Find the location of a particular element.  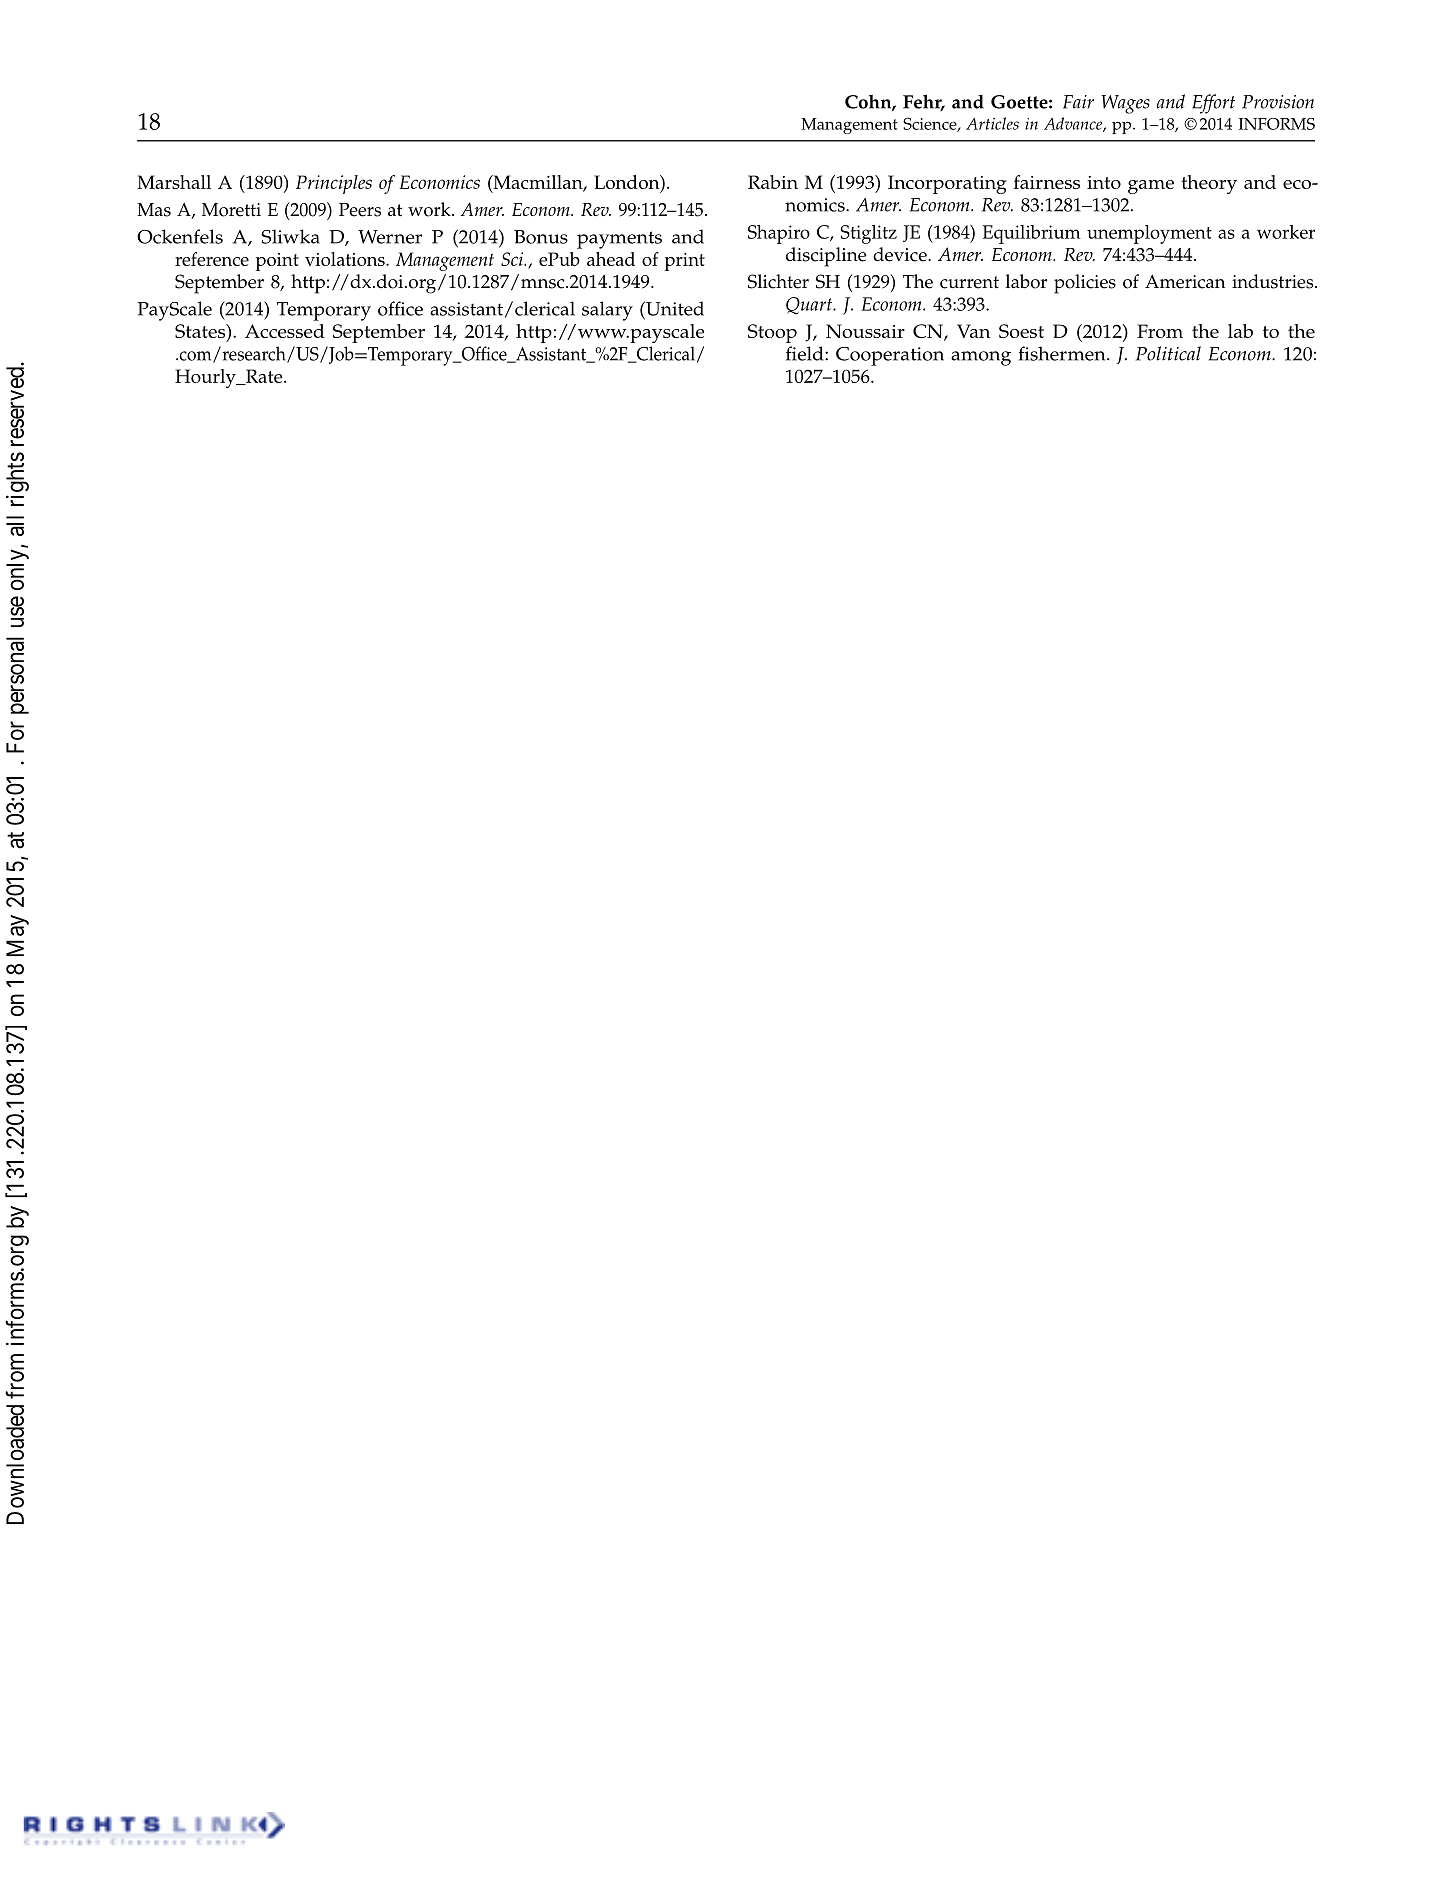

into is located at coordinates (1104, 182).
